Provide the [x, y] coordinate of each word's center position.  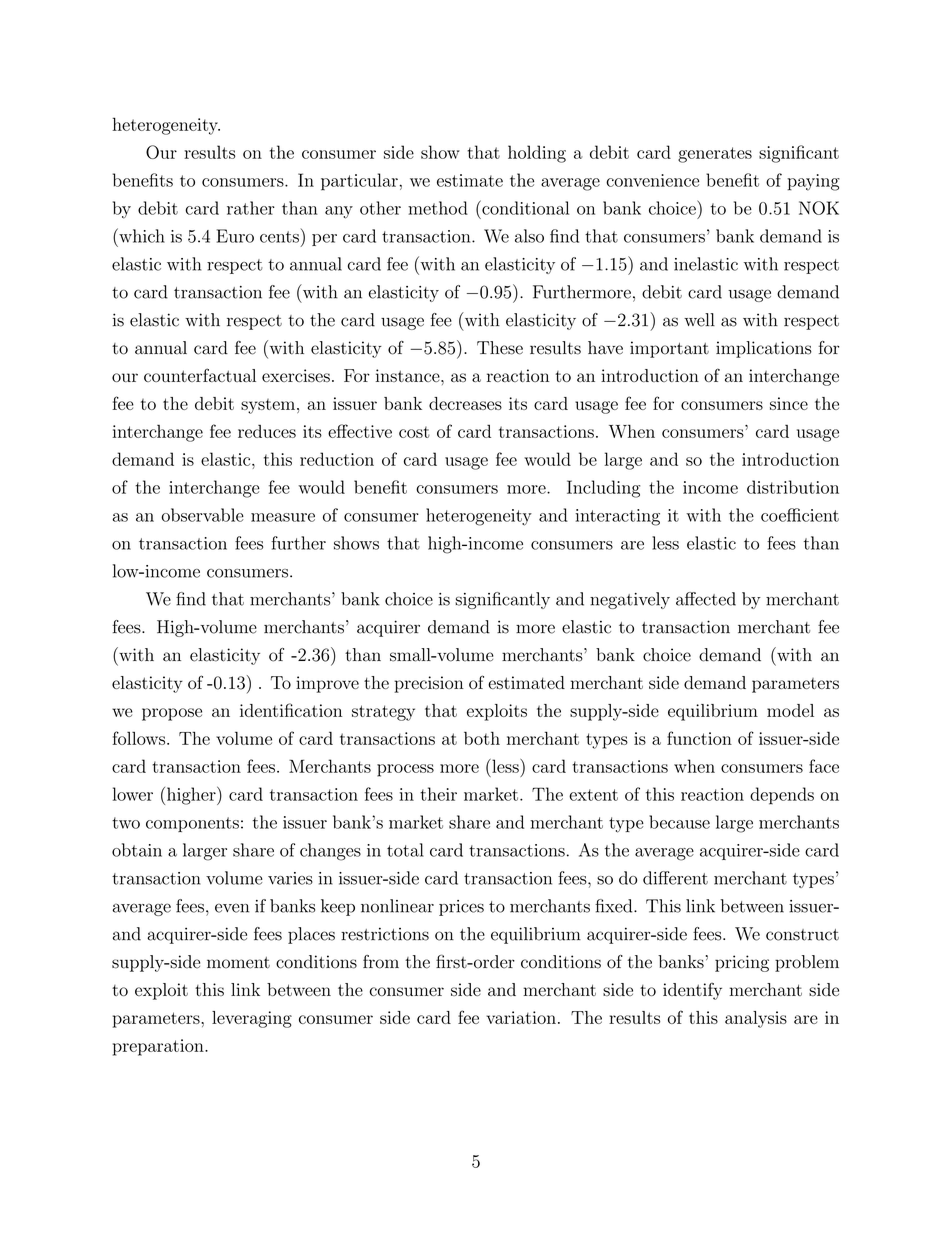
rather [251, 208]
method [438, 208]
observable [202, 515]
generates [715, 155]
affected [706, 599]
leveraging [252, 1019]
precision [429, 684]
